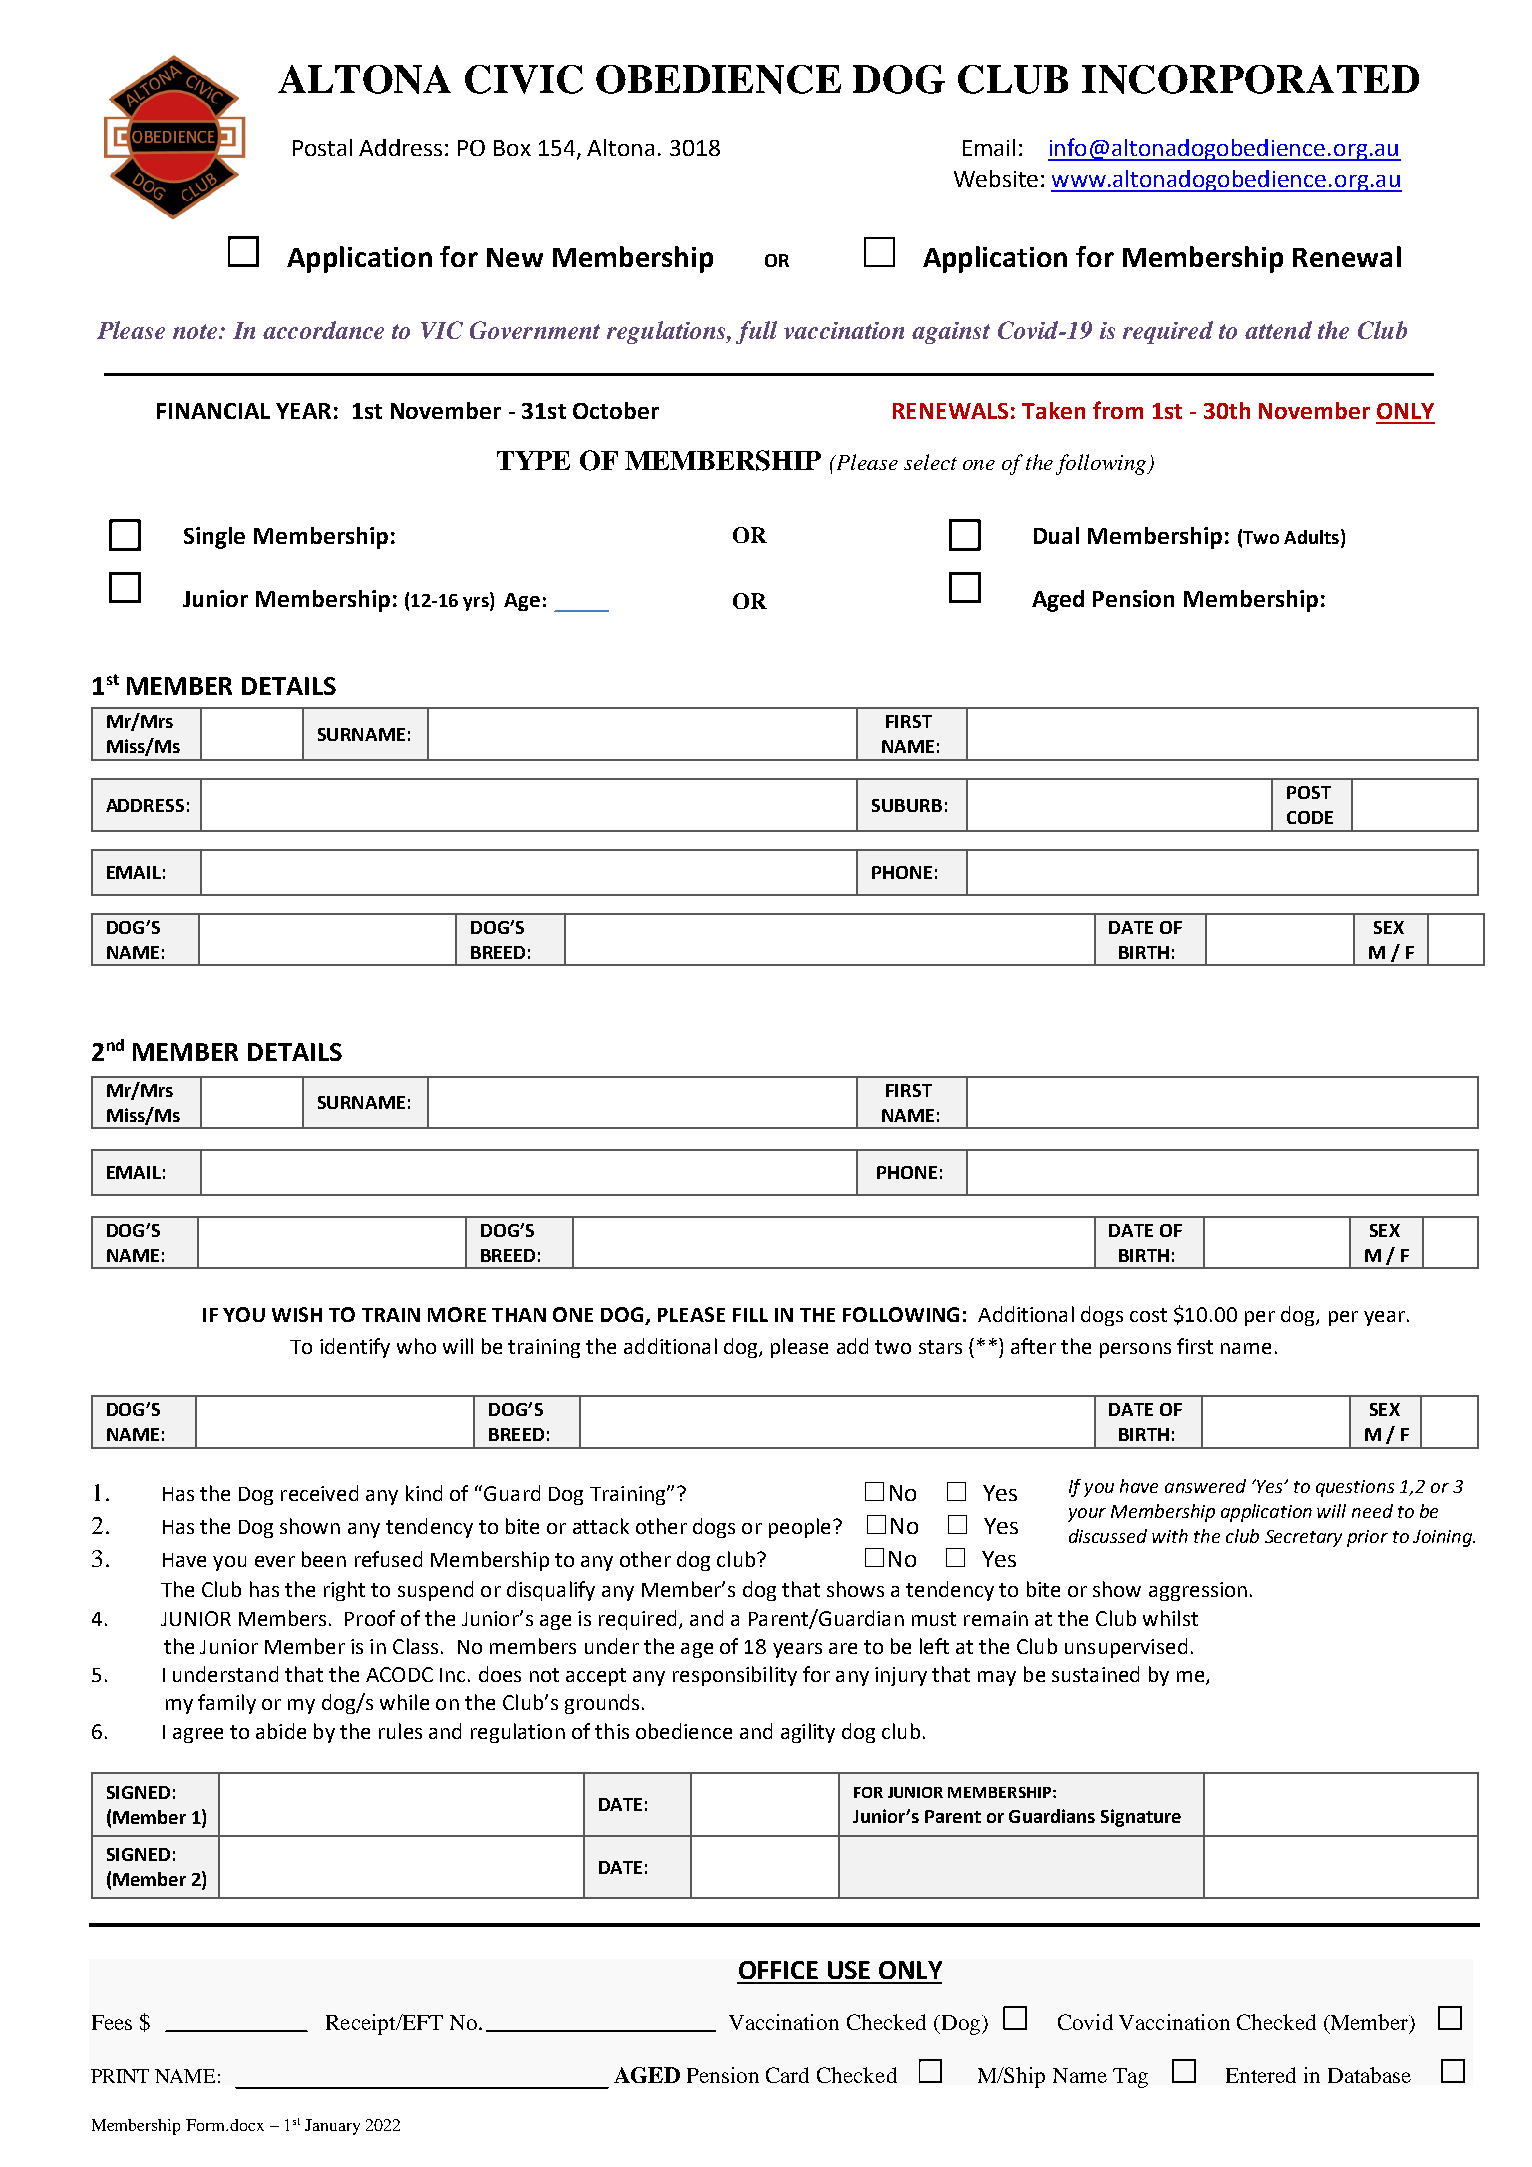 The height and width of the screenshot is (2167, 1532). Describe the element at coordinates (477, 604) in the screenshot. I see `yrs` at that location.
